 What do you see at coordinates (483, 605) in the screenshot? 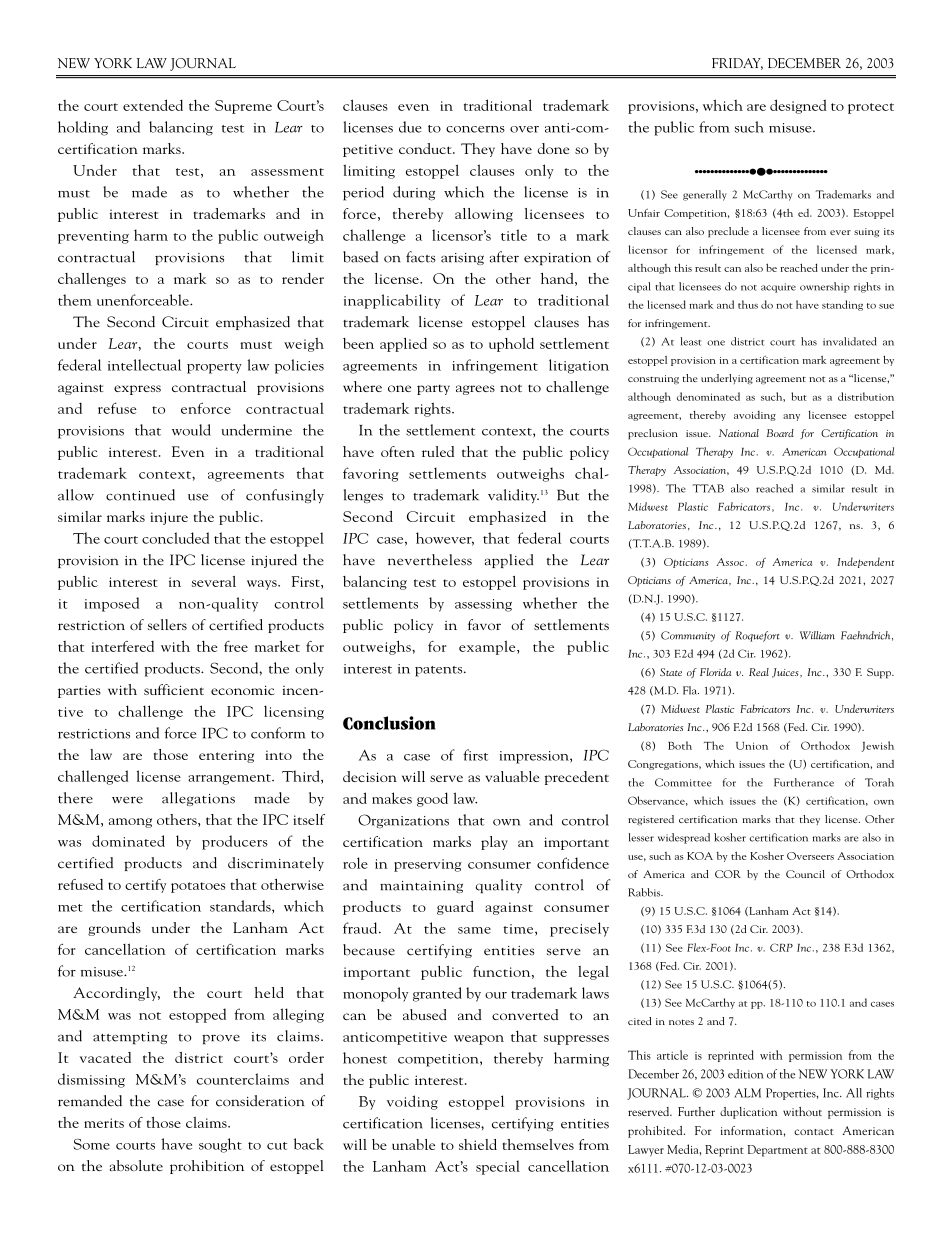
I see `assessing` at bounding box center [483, 605].
